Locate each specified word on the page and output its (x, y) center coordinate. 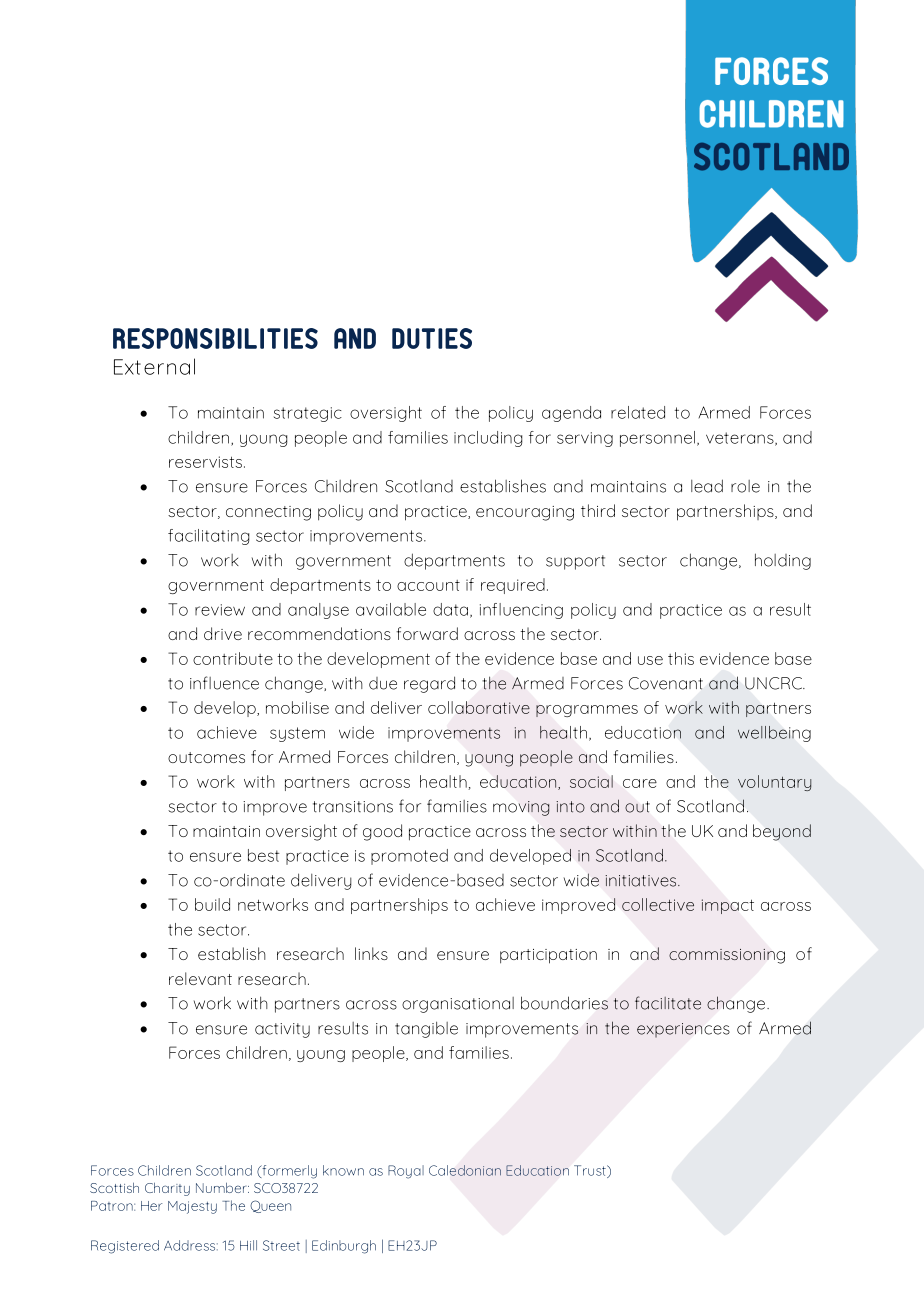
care (640, 783)
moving (521, 808)
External (154, 366)
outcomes (206, 757)
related (638, 412)
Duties (432, 338)
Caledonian (465, 1170)
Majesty (192, 1207)
